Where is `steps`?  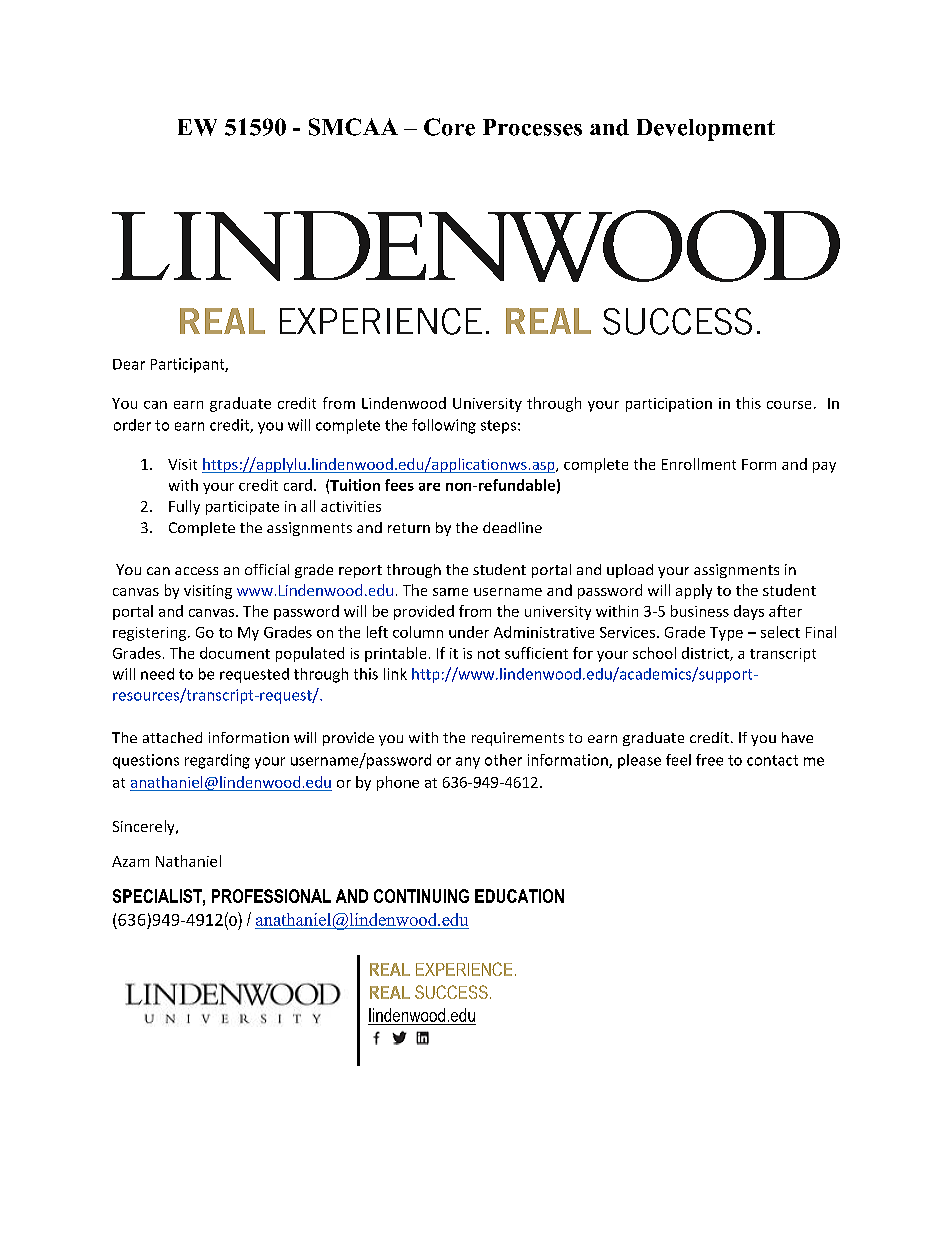 steps is located at coordinates (498, 427).
